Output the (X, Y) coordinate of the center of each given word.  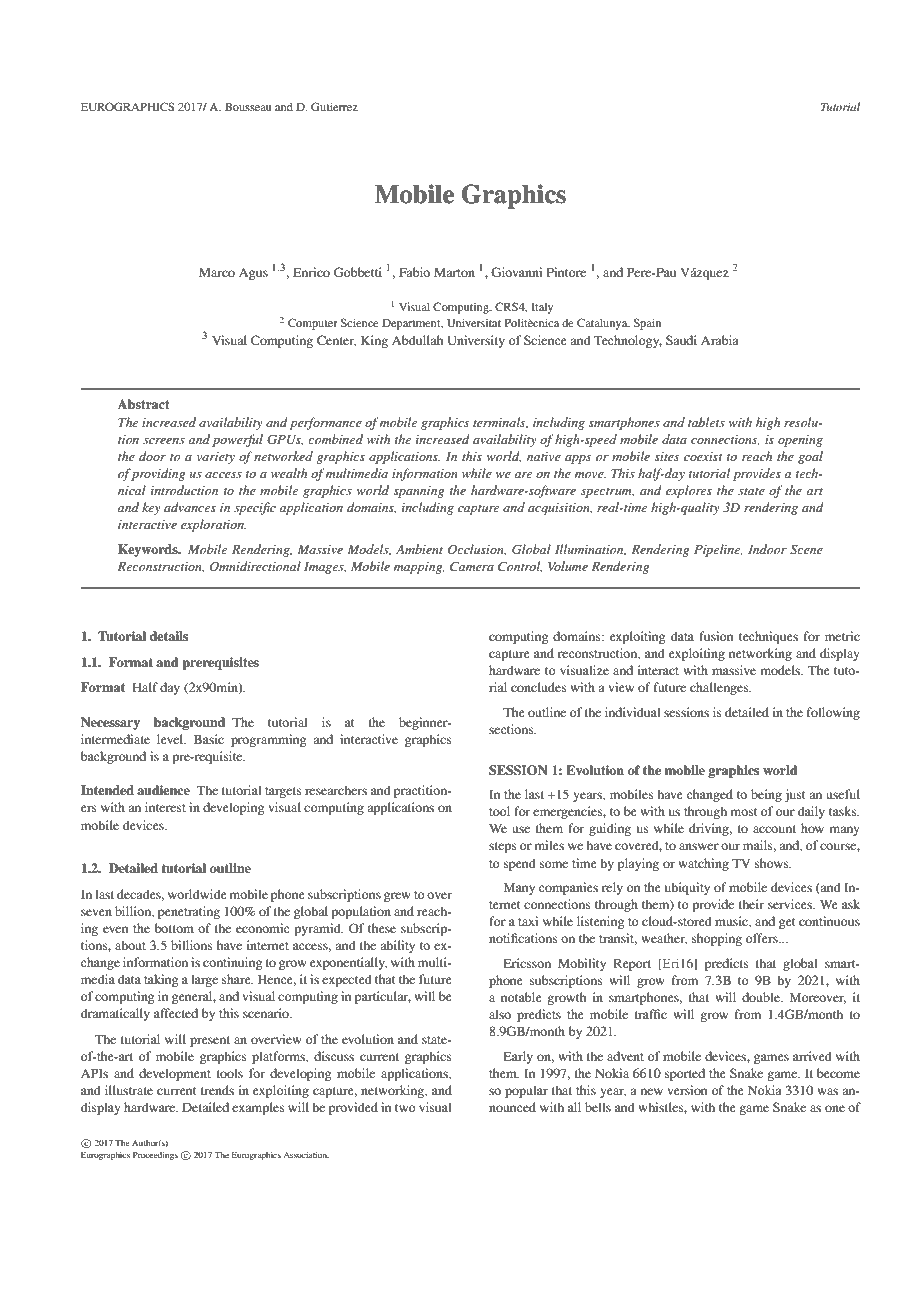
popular (526, 1091)
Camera (472, 566)
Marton (454, 272)
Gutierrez (334, 106)
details (169, 636)
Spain (647, 324)
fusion (716, 636)
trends (217, 1090)
